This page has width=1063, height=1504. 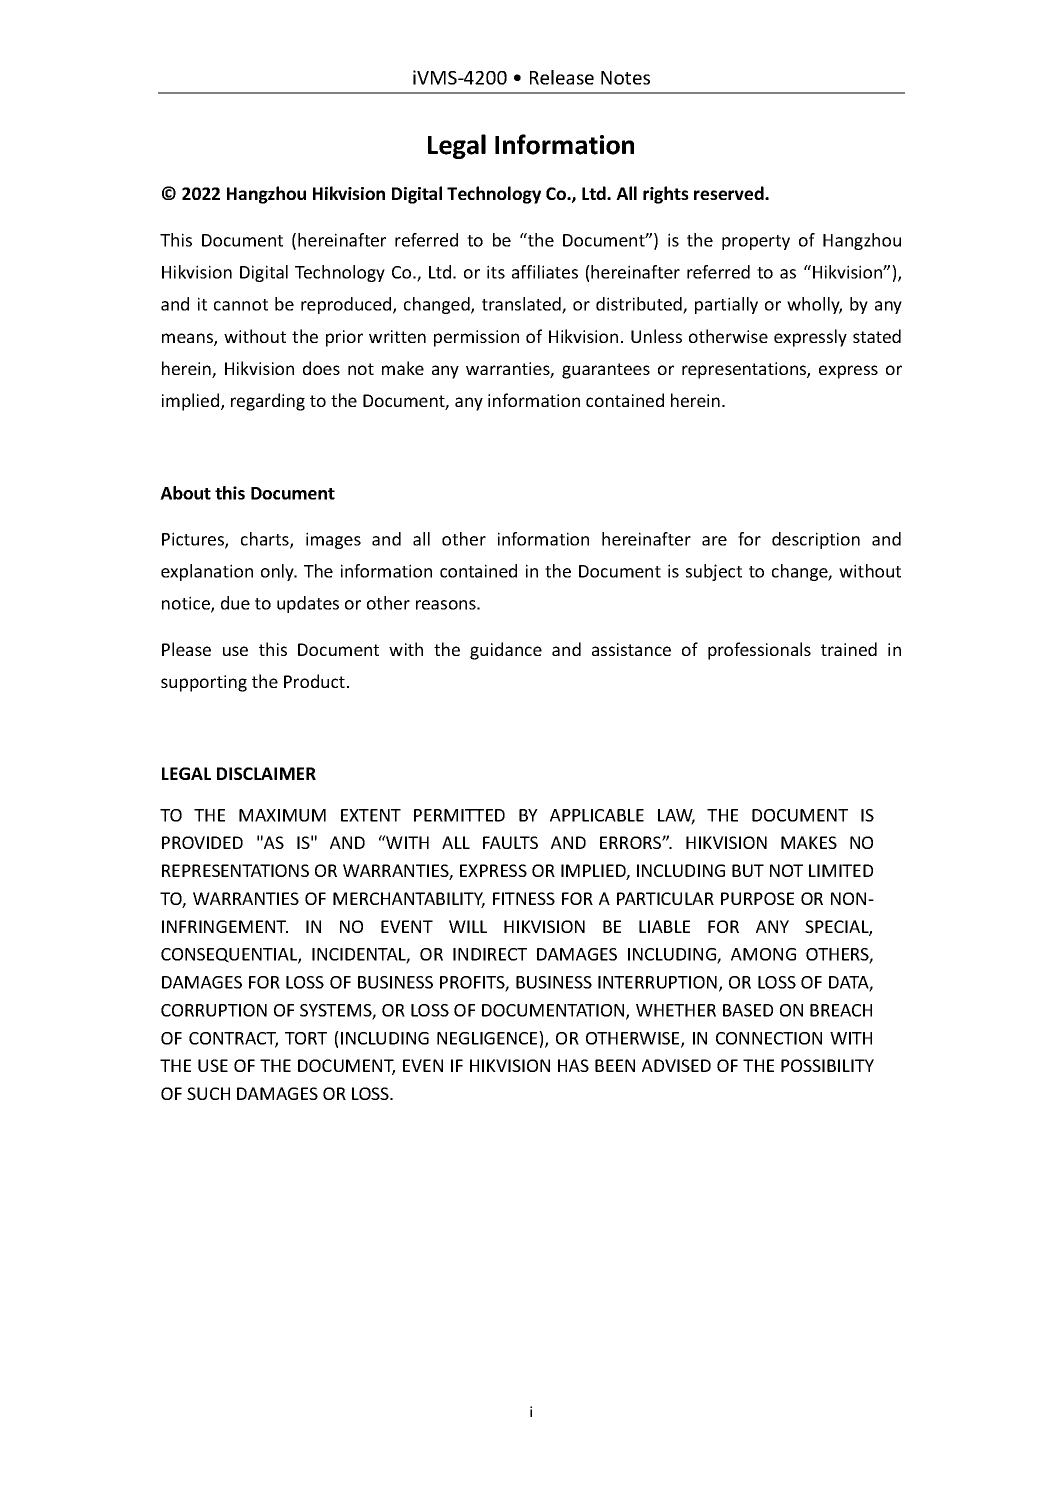 I want to click on CONTRACT, so click(x=233, y=1039).
